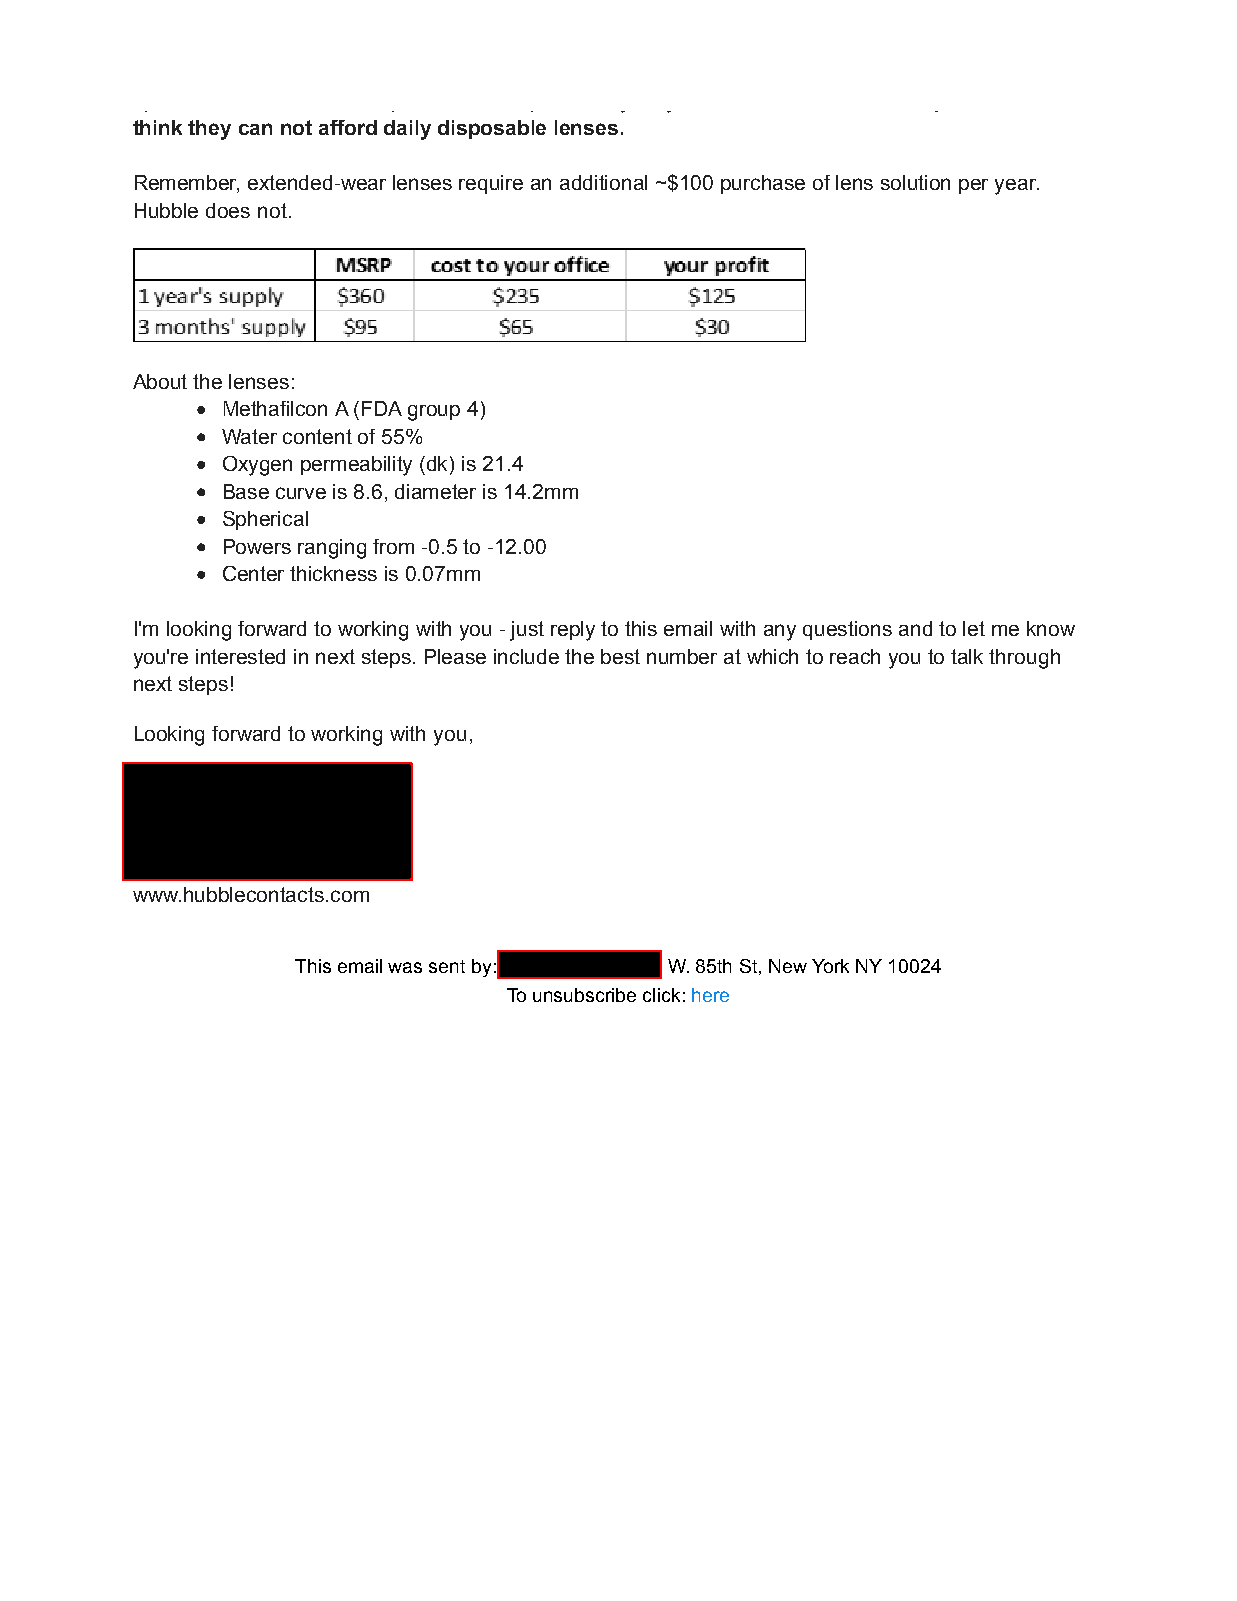 Image resolution: width=1237 pixels, height=1601 pixels. Describe the element at coordinates (405, 967) in the image. I see `was` at that location.
